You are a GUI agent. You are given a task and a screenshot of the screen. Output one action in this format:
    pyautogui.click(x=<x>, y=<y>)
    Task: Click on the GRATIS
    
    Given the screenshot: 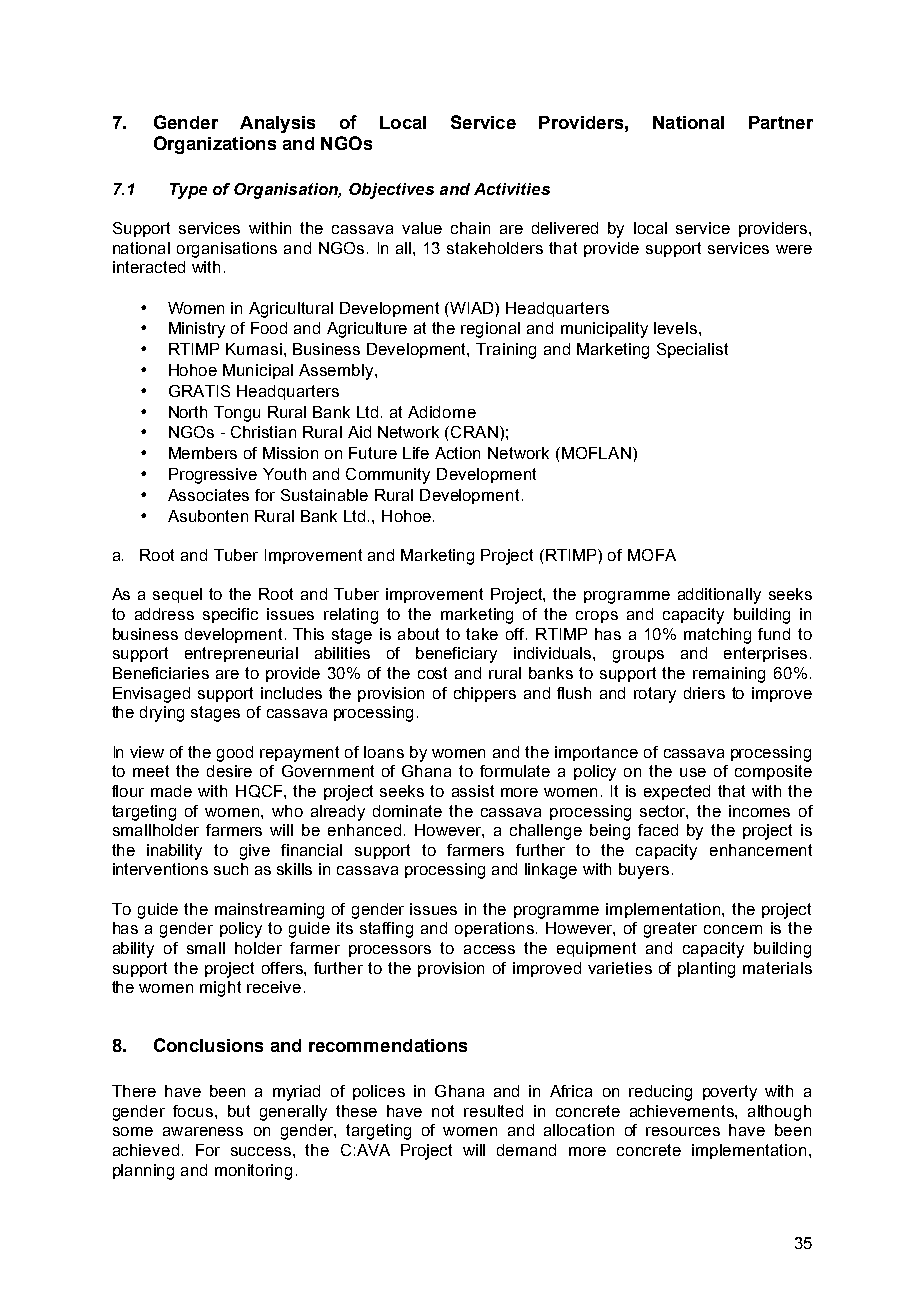 What is the action you would take?
    pyautogui.click(x=199, y=391)
